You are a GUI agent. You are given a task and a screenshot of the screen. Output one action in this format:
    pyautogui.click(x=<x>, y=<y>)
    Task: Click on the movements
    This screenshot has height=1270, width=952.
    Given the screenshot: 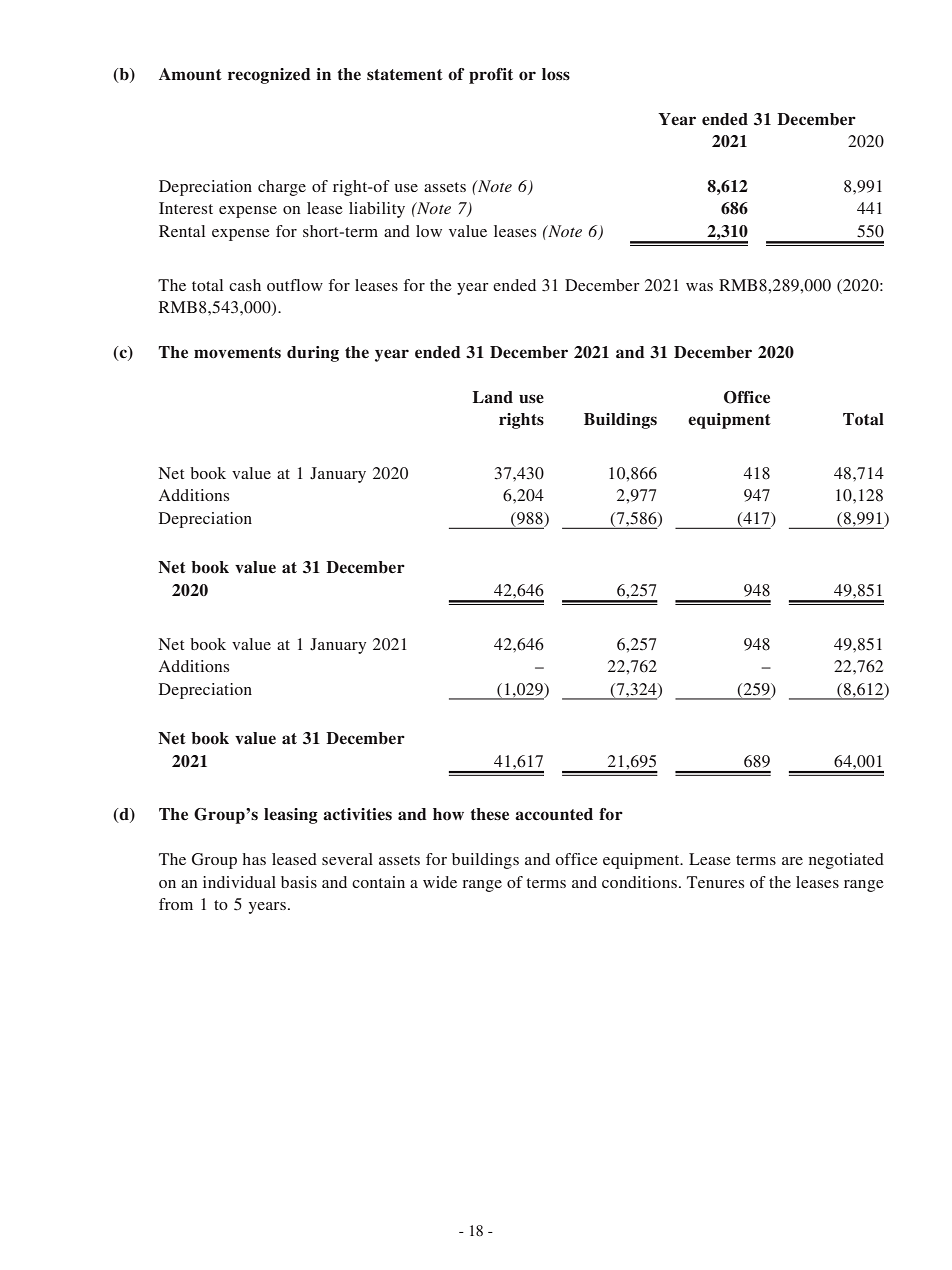 What is the action you would take?
    pyautogui.click(x=237, y=353)
